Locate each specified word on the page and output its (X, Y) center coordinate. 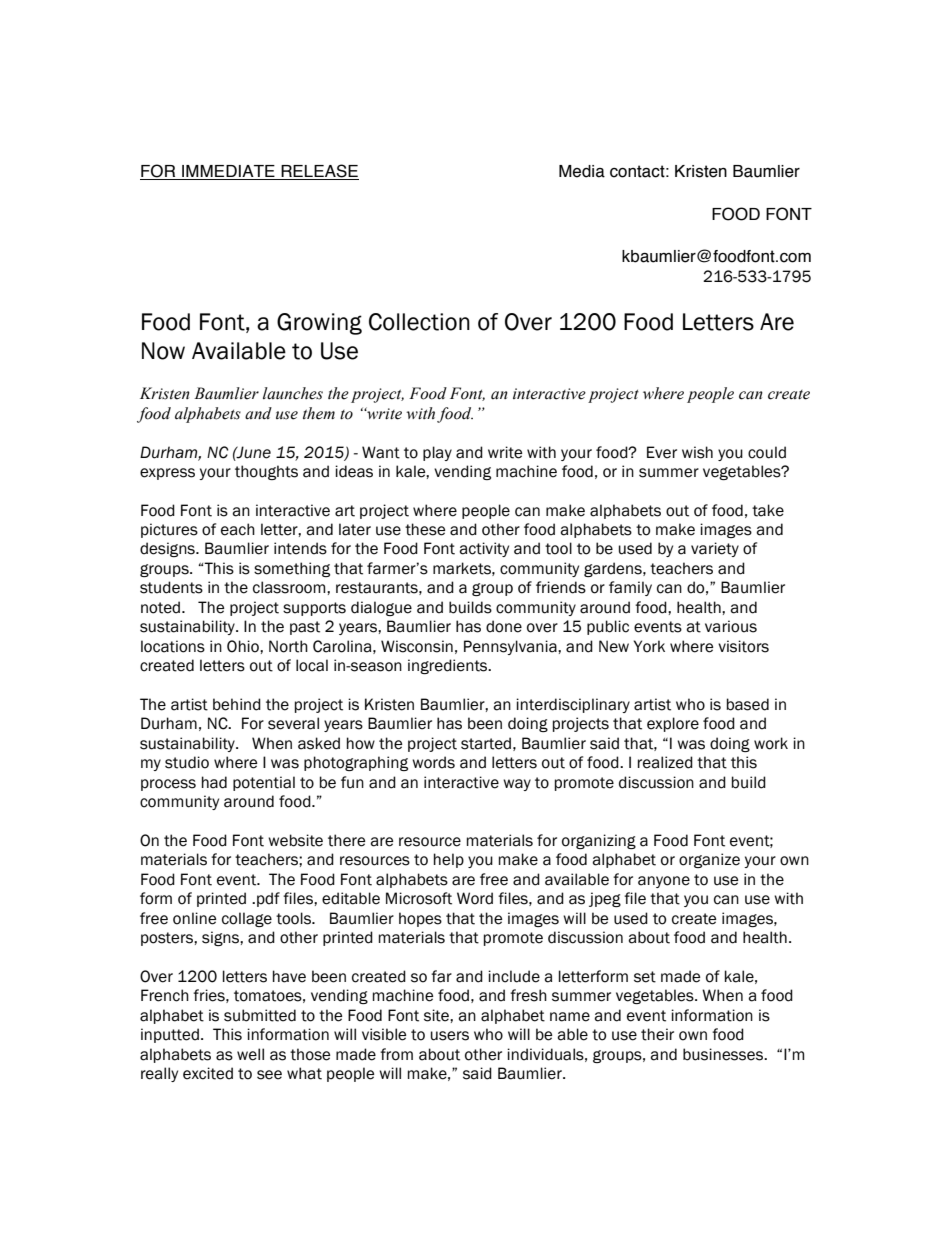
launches (293, 393)
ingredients (449, 666)
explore (673, 724)
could (767, 452)
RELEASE (319, 172)
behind (237, 704)
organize (709, 860)
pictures (169, 530)
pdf (268, 899)
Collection (419, 322)
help (449, 860)
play (437, 453)
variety (715, 549)
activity (484, 549)
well (250, 1054)
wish (697, 452)
